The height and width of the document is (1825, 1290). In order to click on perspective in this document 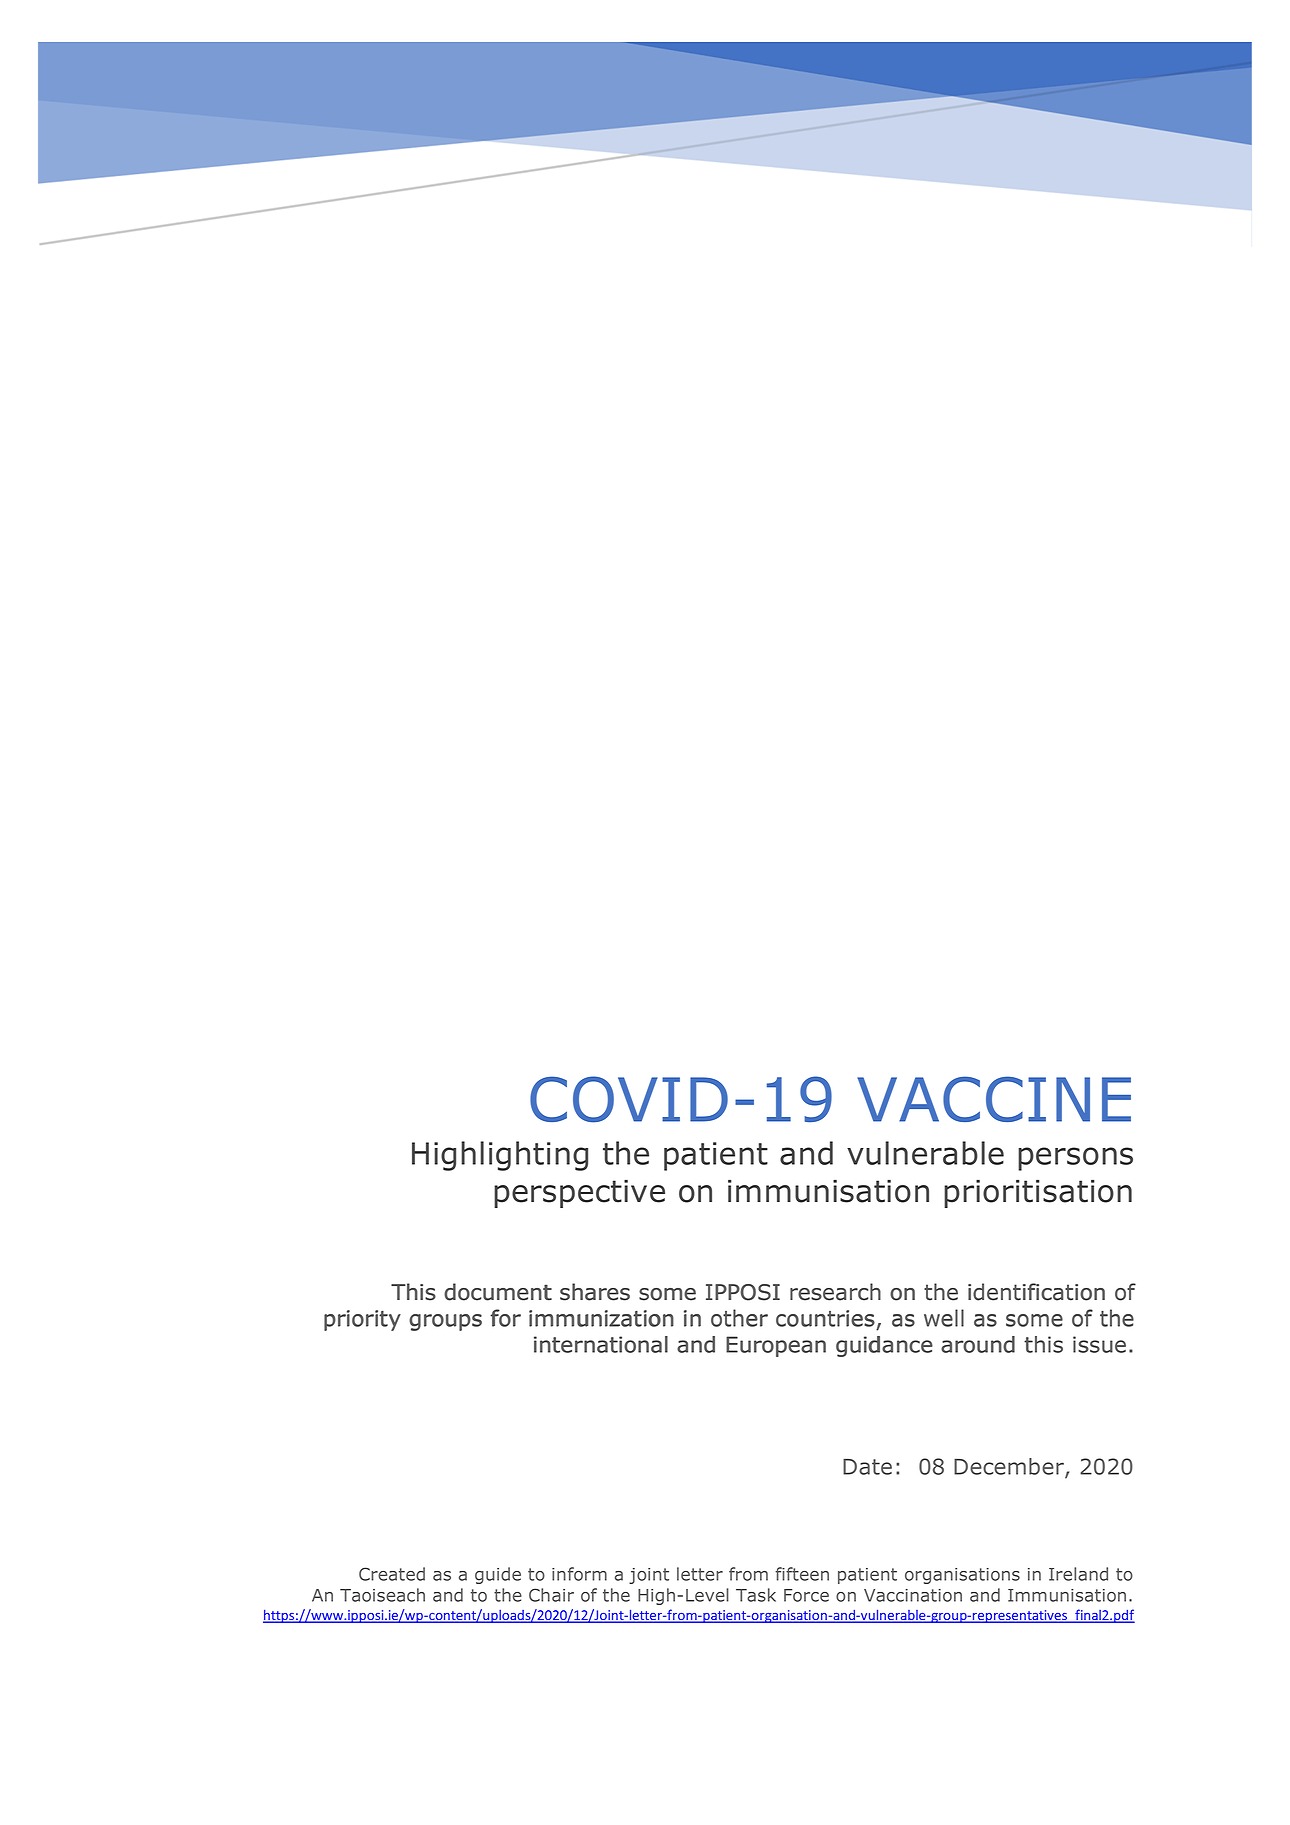, I will do `click(579, 1194)`.
